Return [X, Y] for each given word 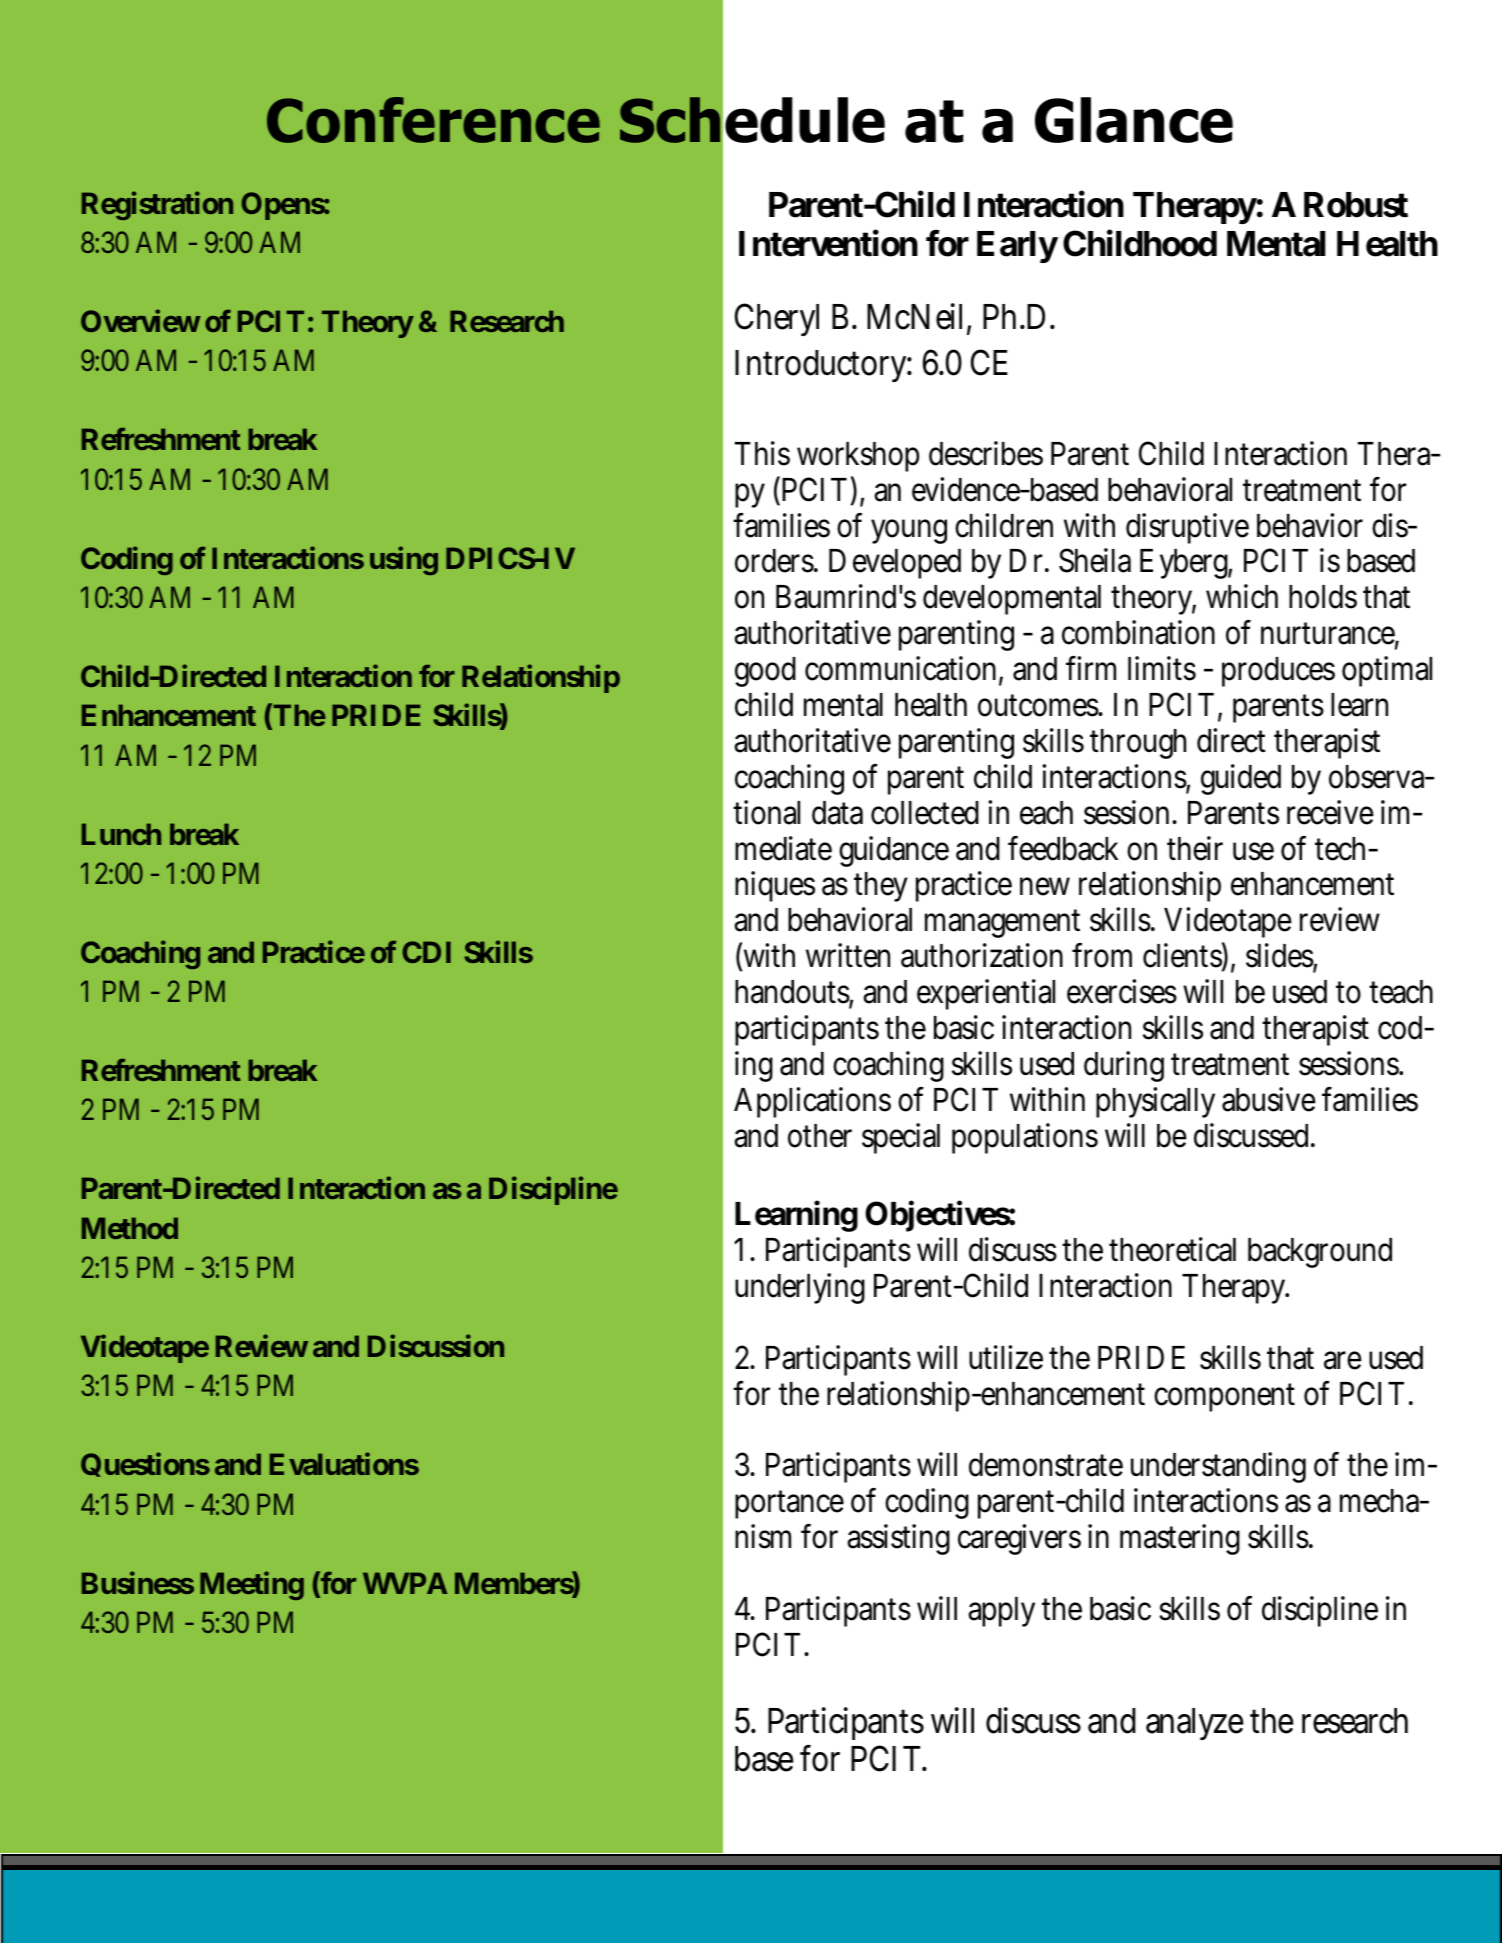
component [1224, 1397]
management [1002, 923]
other [820, 1136]
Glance [1134, 120]
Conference [433, 120]
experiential [986, 994]
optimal [1387, 671]
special [901, 1138]
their [1195, 848]
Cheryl [777, 319]
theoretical [1172, 1249]
